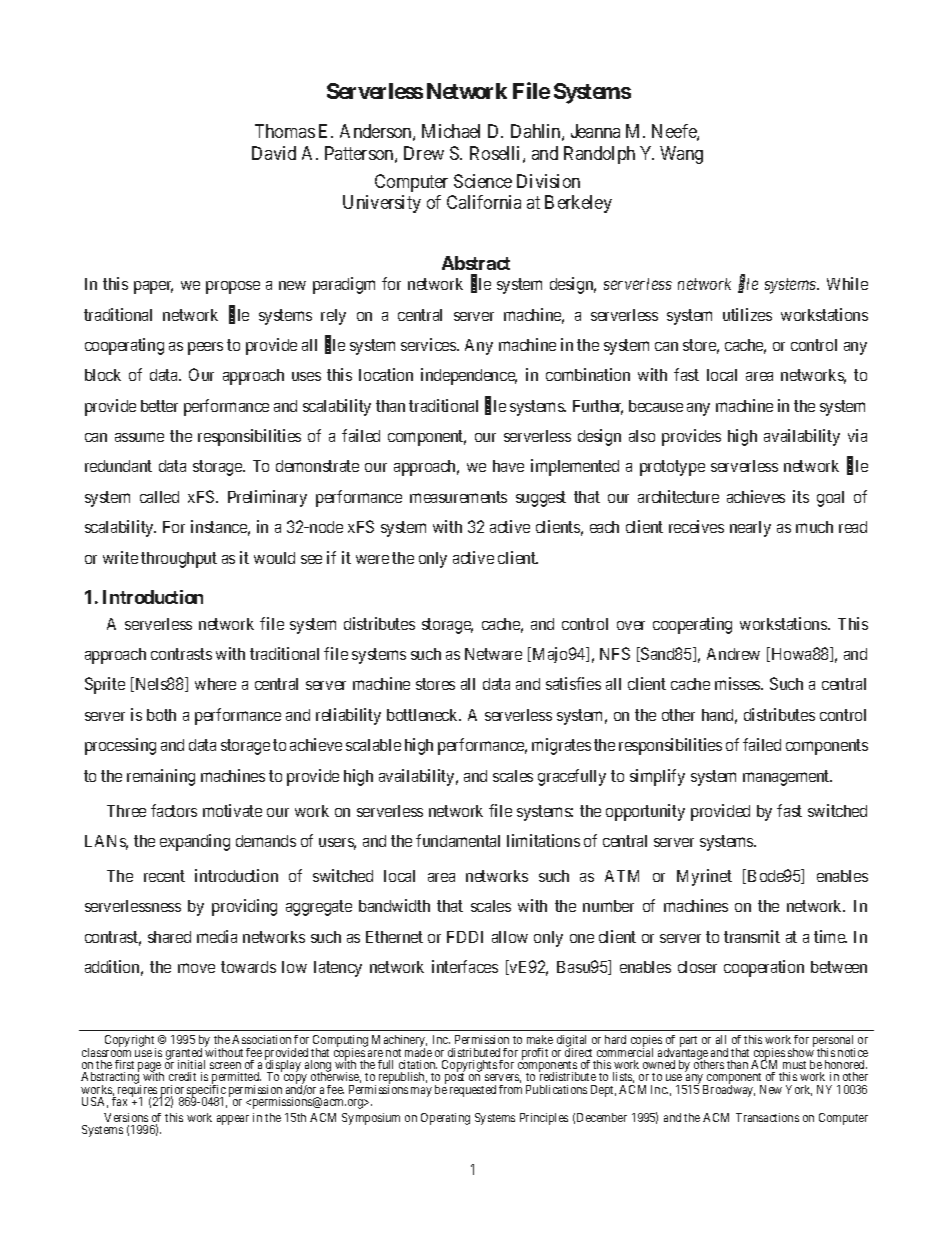  Describe the element at coordinates (274, 153) in the screenshot. I see `David` at that location.
